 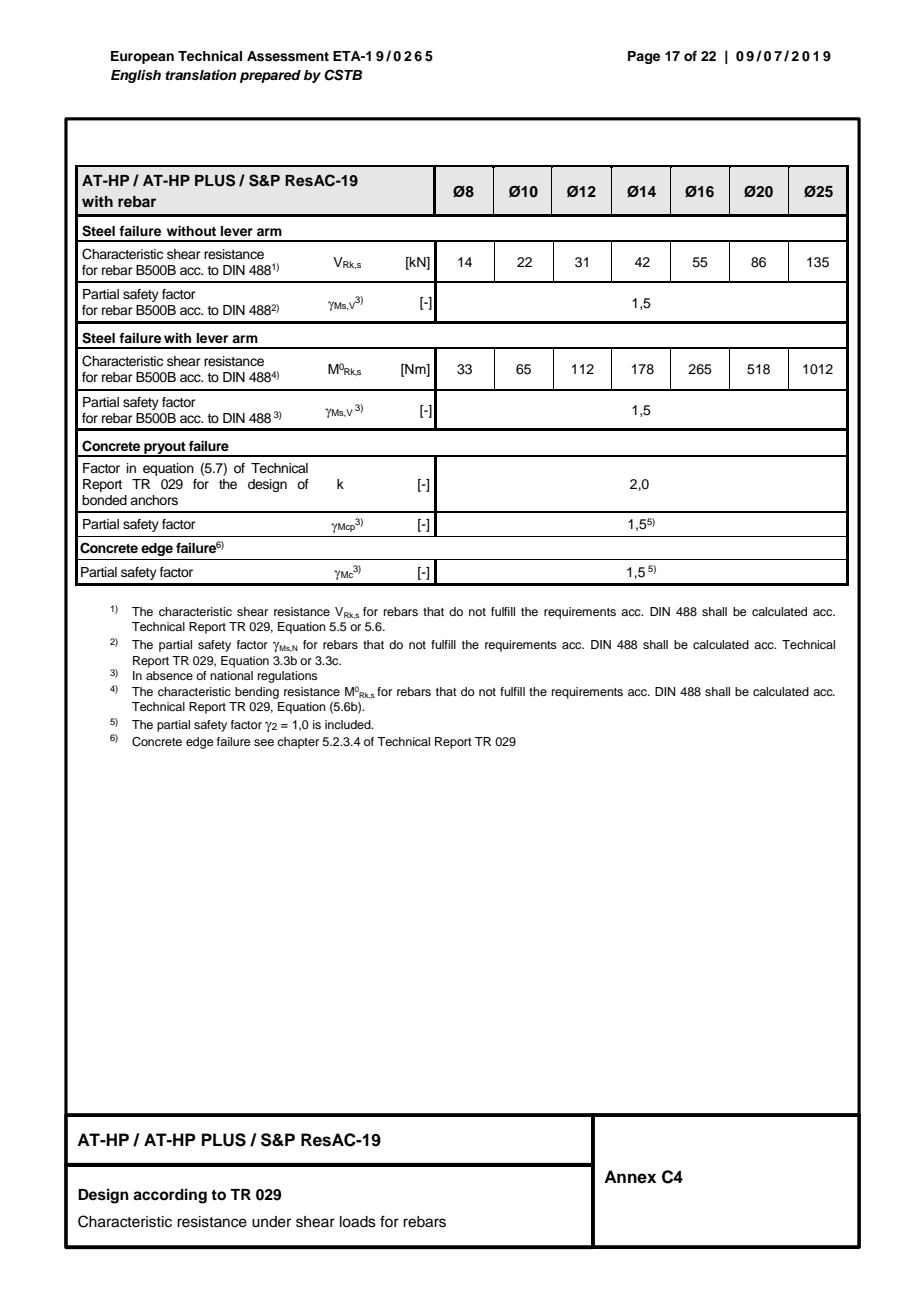 What do you see at coordinates (349, 724) in the screenshot?
I see `included` at bounding box center [349, 724].
